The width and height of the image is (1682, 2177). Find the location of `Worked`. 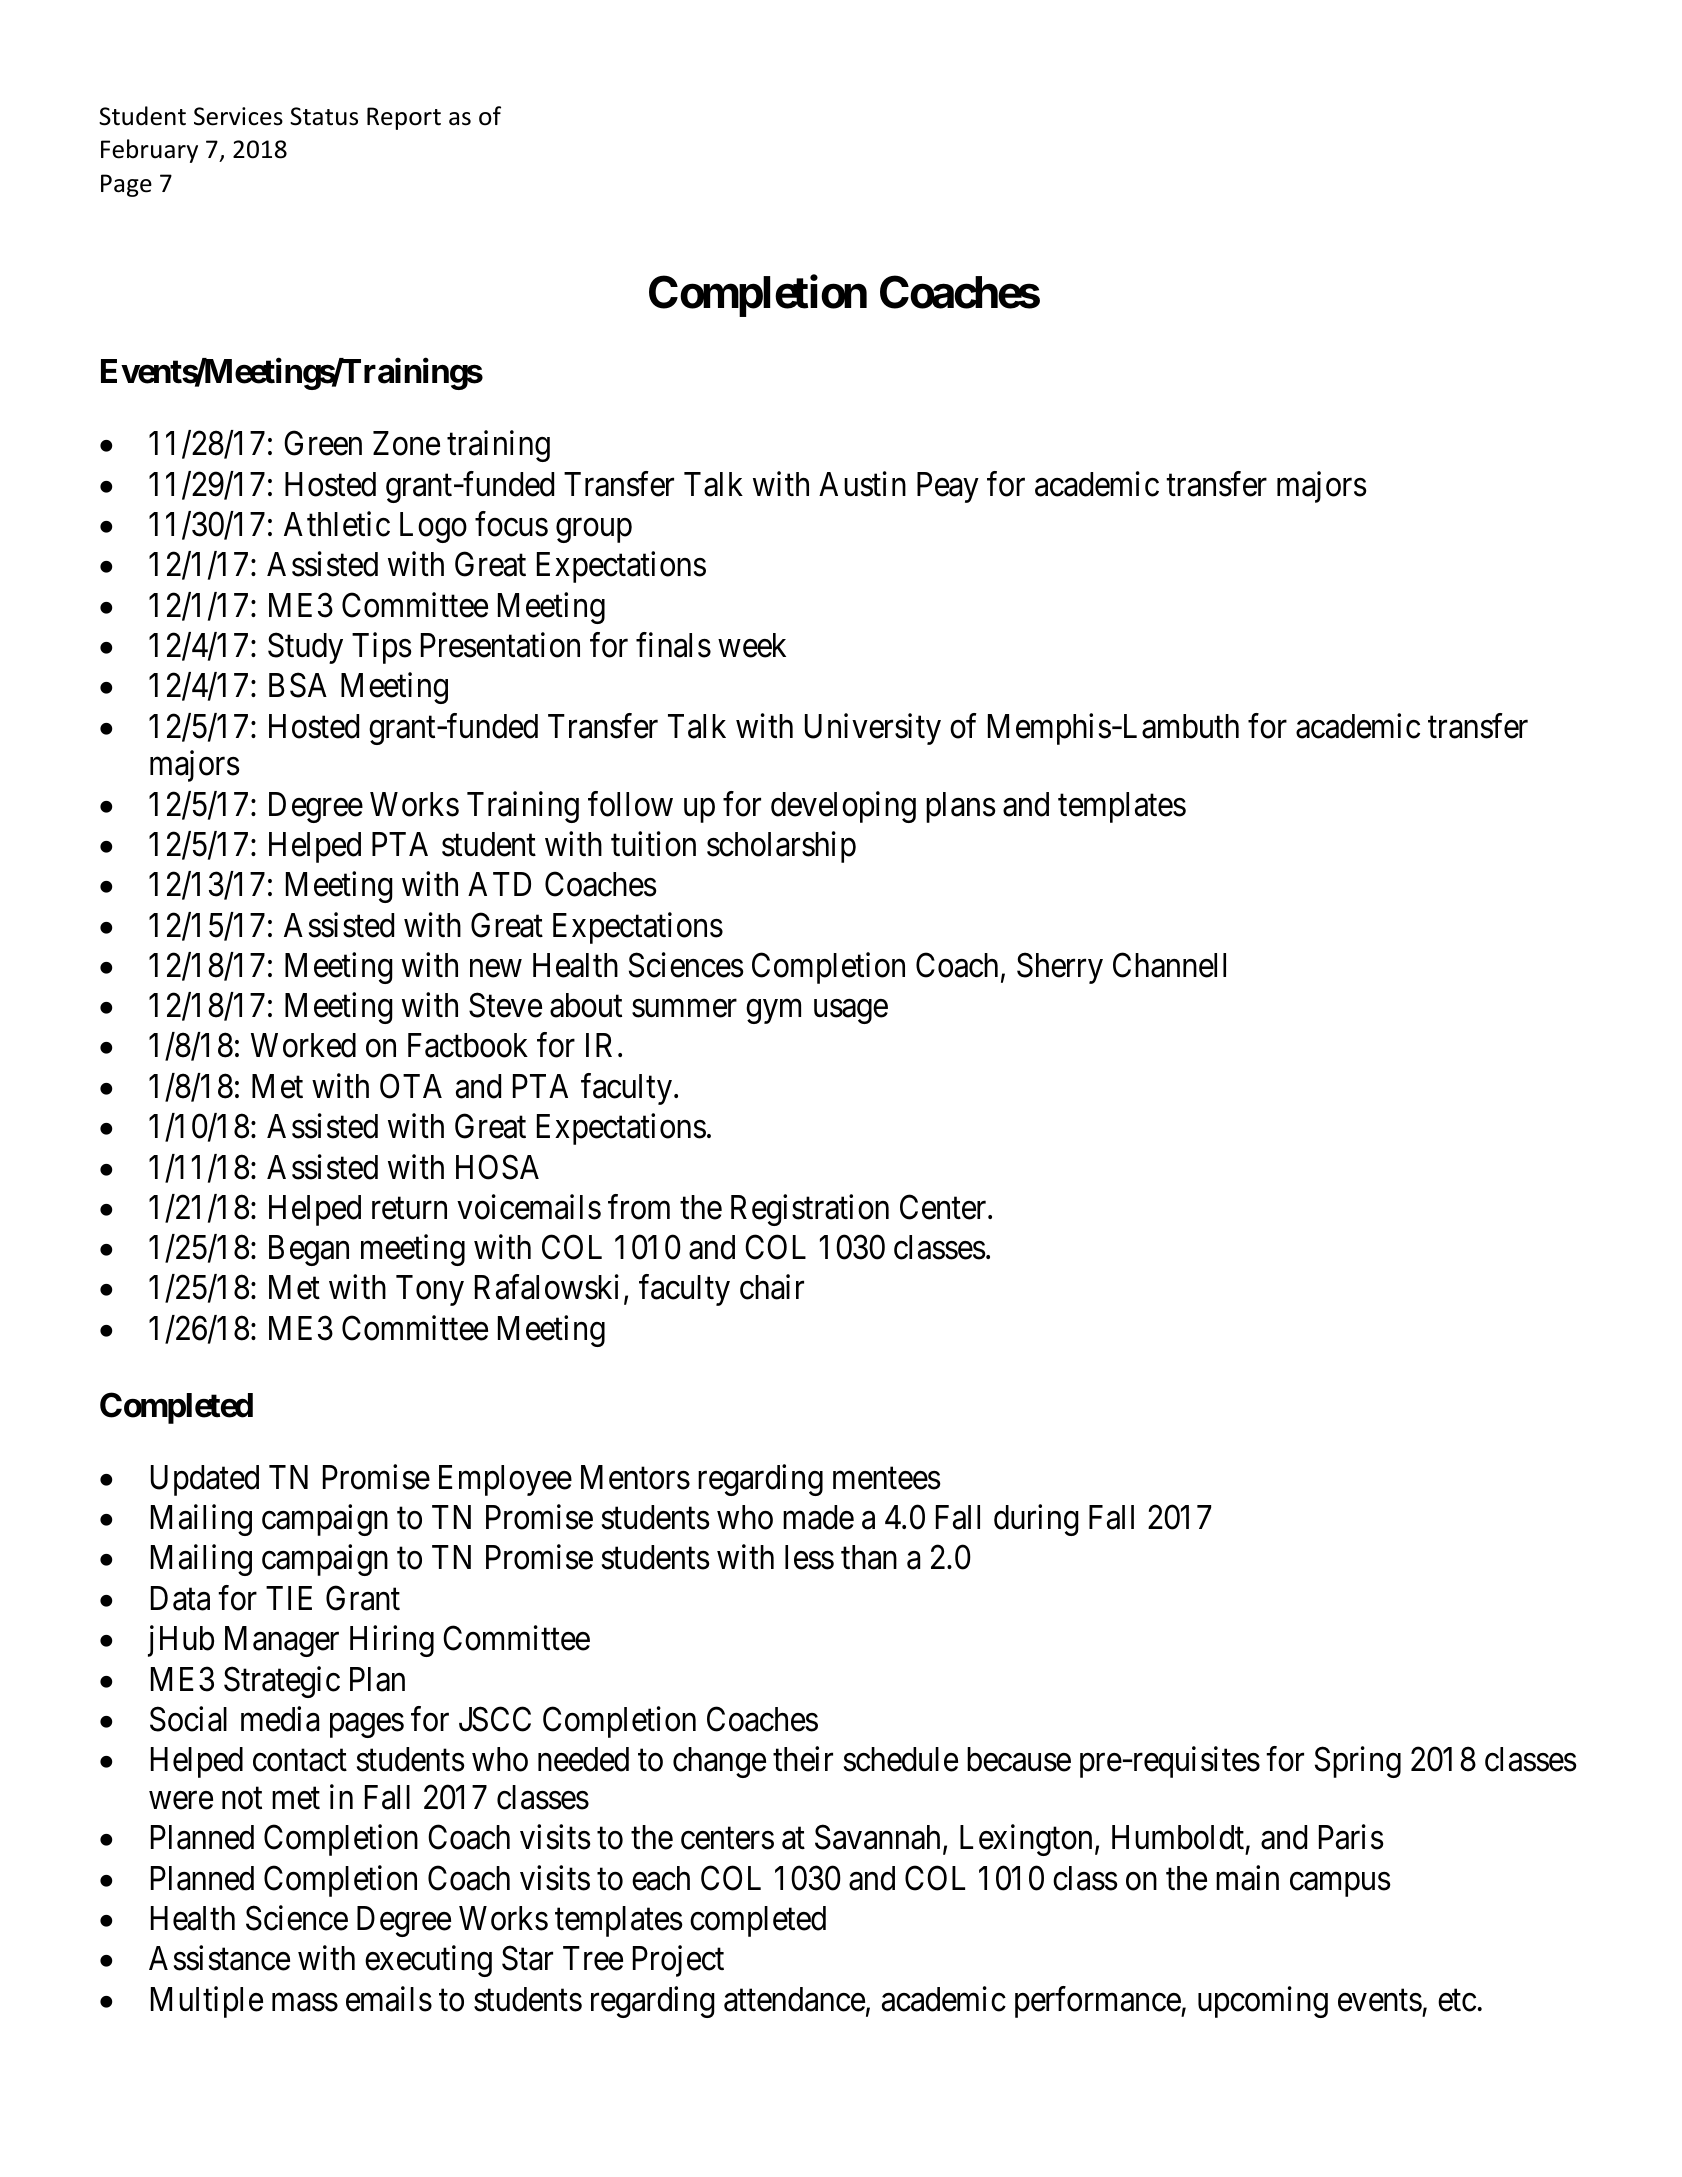

Worked is located at coordinates (303, 1045).
